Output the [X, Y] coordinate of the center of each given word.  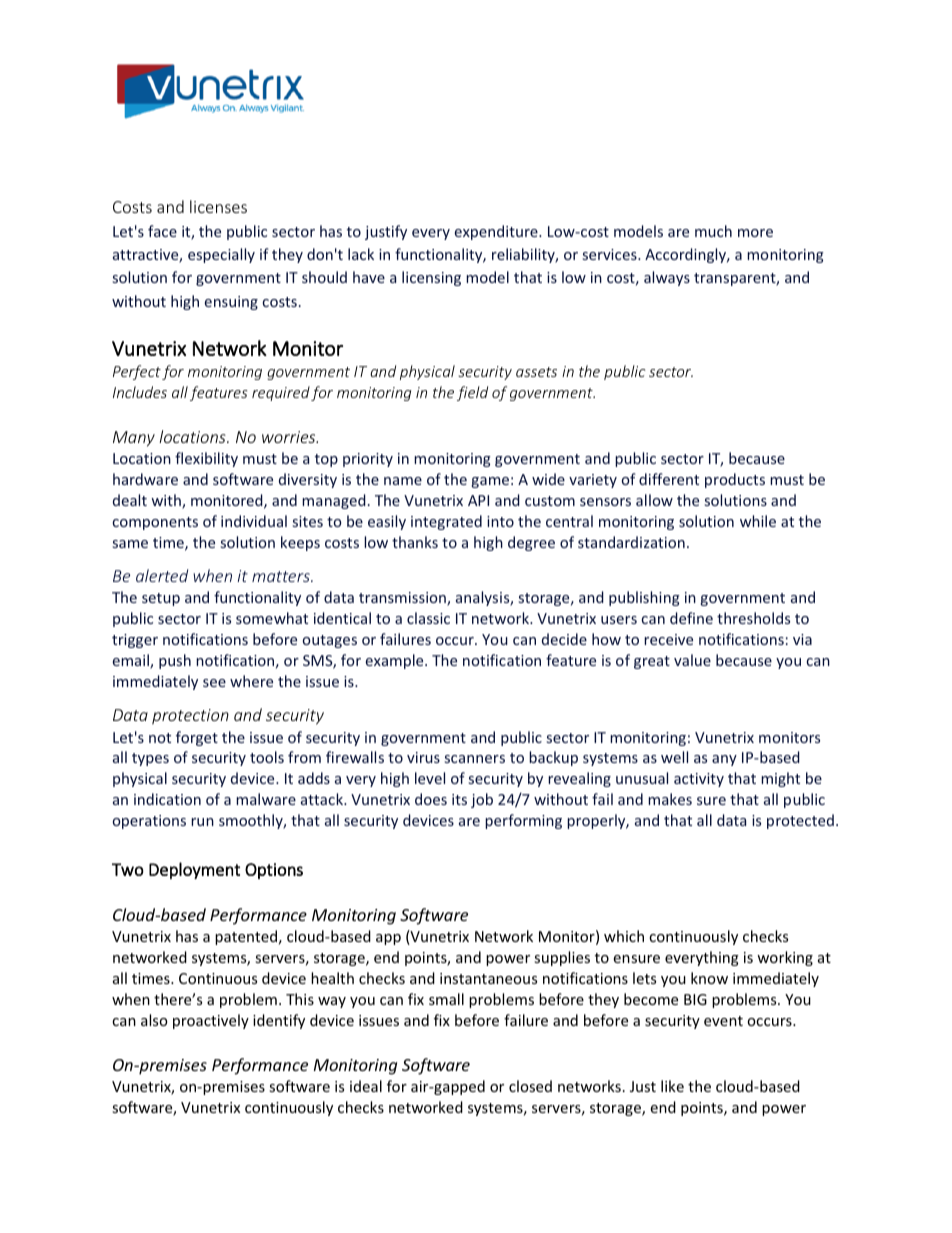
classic [428, 618]
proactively [211, 1021]
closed [530, 1086]
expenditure [497, 232]
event [723, 1021]
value [692, 660]
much [713, 231]
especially [221, 255]
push [175, 661]
